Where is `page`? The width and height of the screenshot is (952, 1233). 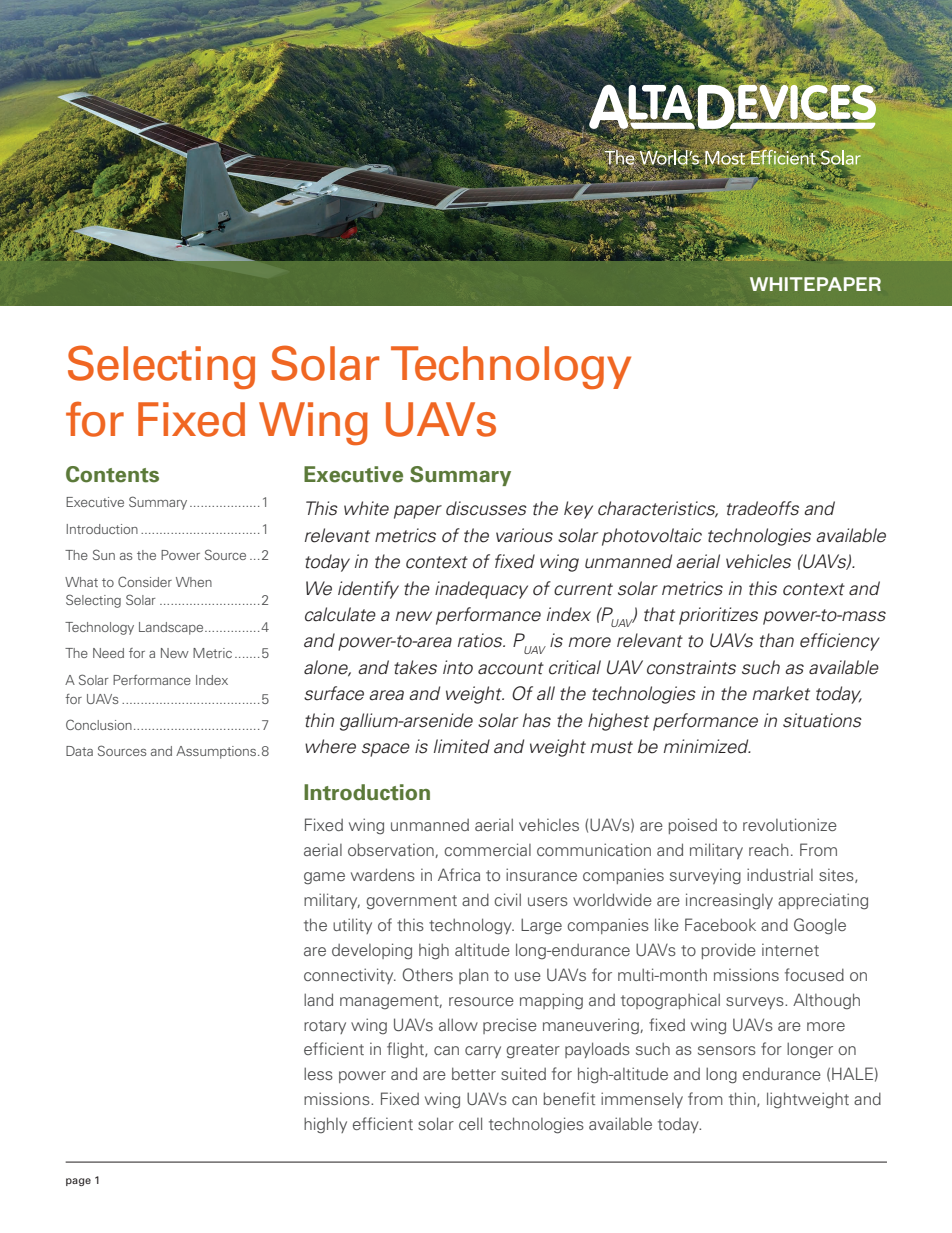 page is located at coordinates (78, 1182).
